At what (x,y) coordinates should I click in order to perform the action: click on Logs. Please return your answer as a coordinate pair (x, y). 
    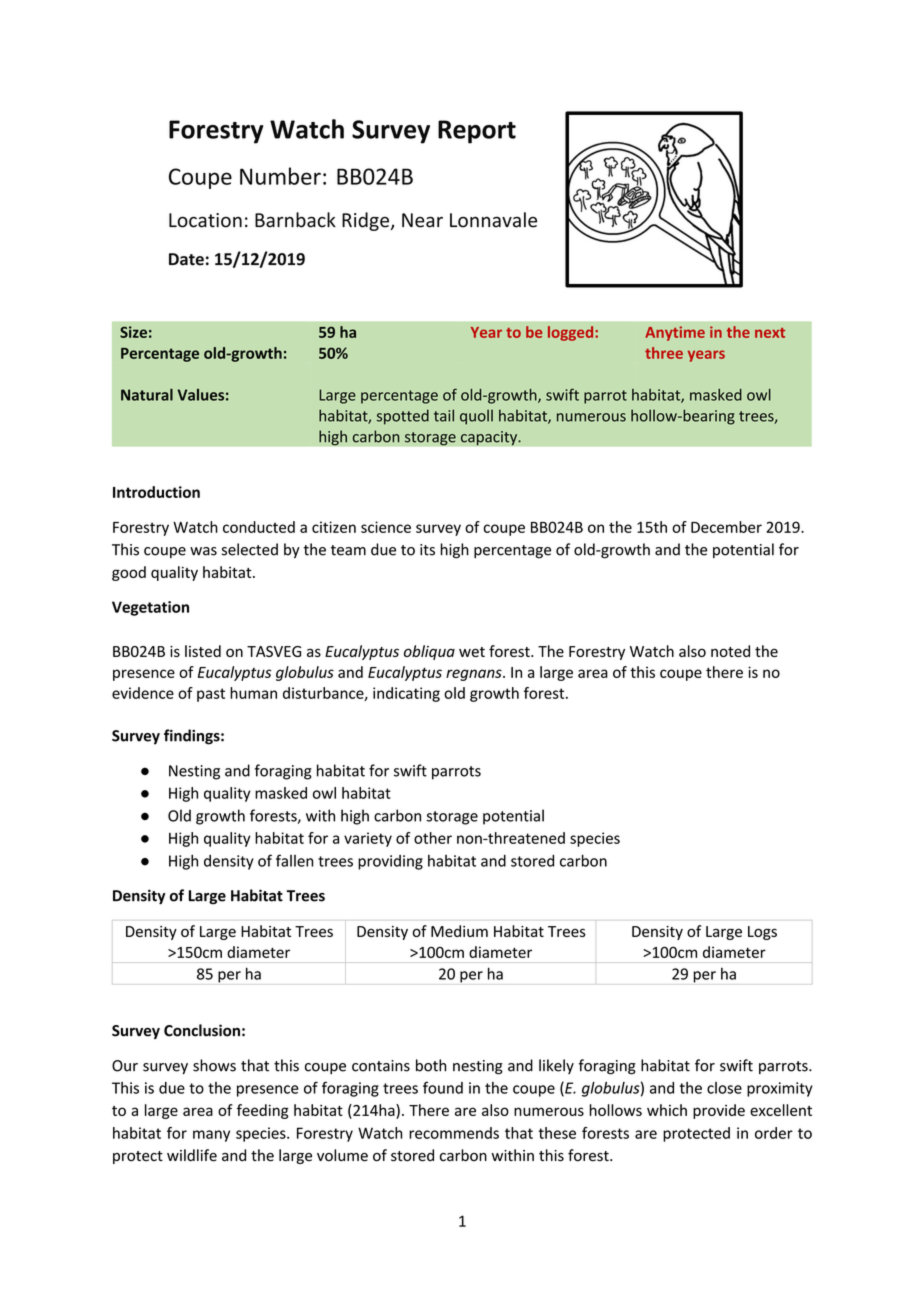
    Looking at the image, I should click on (762, 933).
